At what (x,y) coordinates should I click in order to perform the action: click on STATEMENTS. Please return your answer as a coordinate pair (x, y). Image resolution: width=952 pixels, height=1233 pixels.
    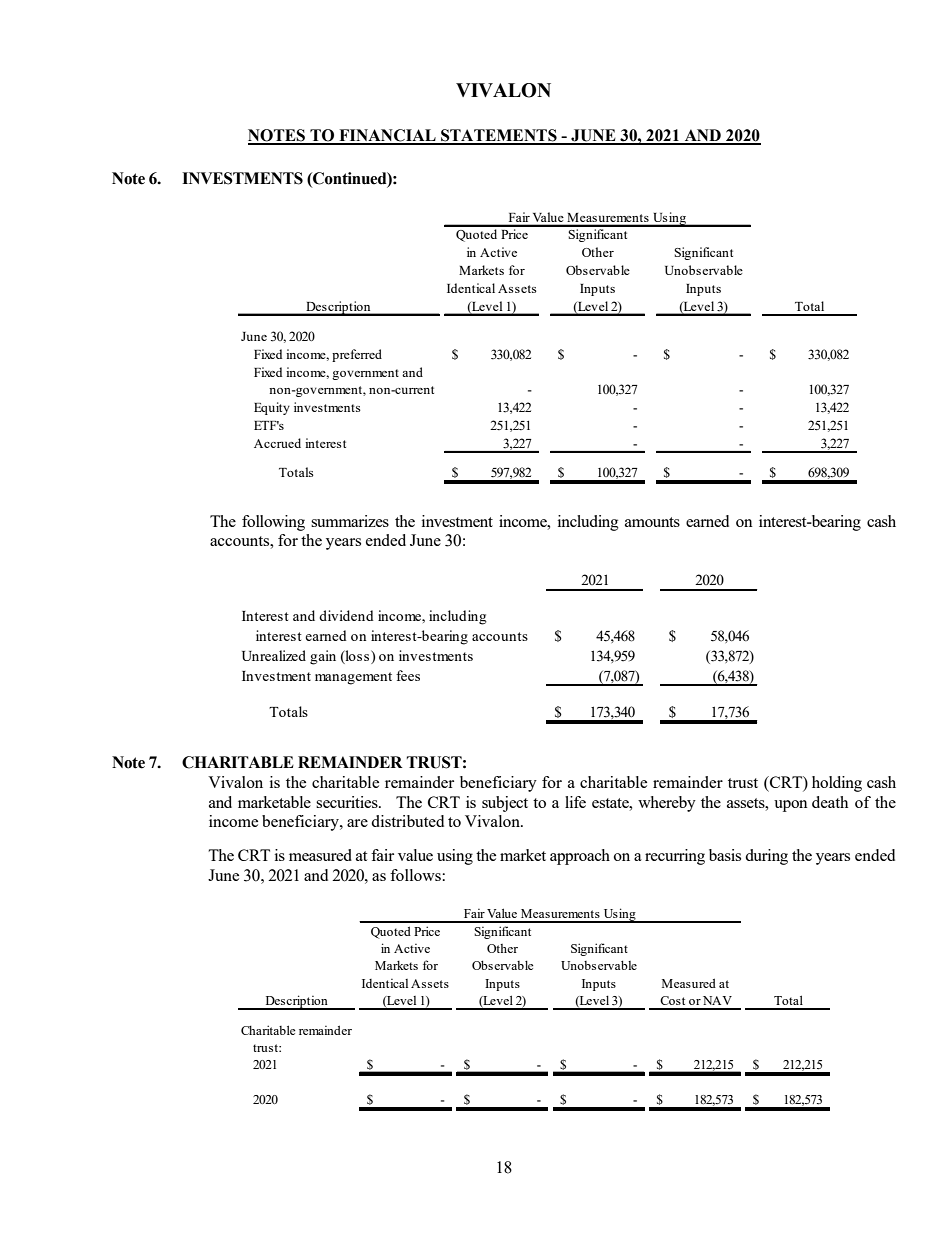
    Looking at the image, I should click on (499, 136).
